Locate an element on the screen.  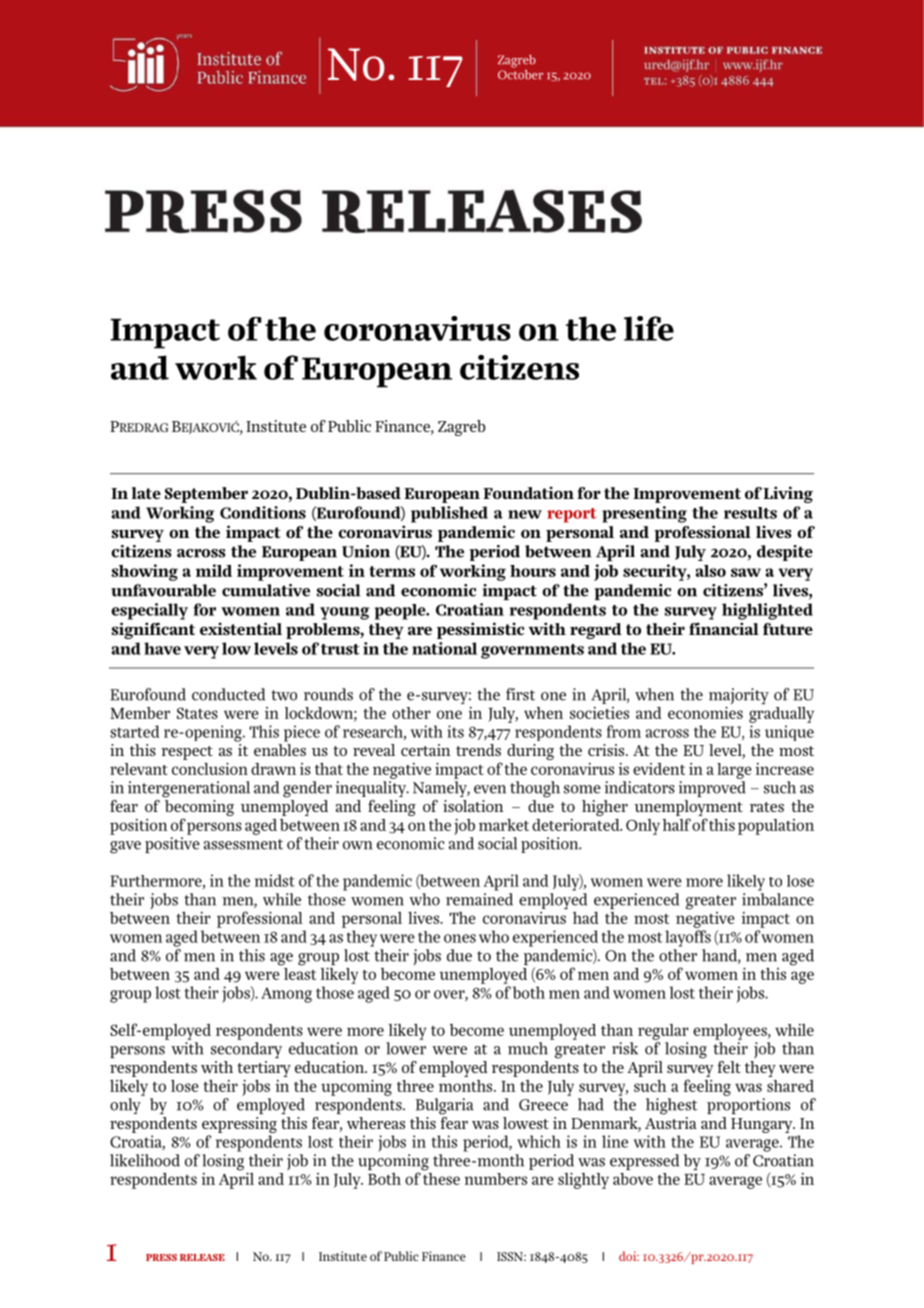
financial is located at coordinates (724, 628).
